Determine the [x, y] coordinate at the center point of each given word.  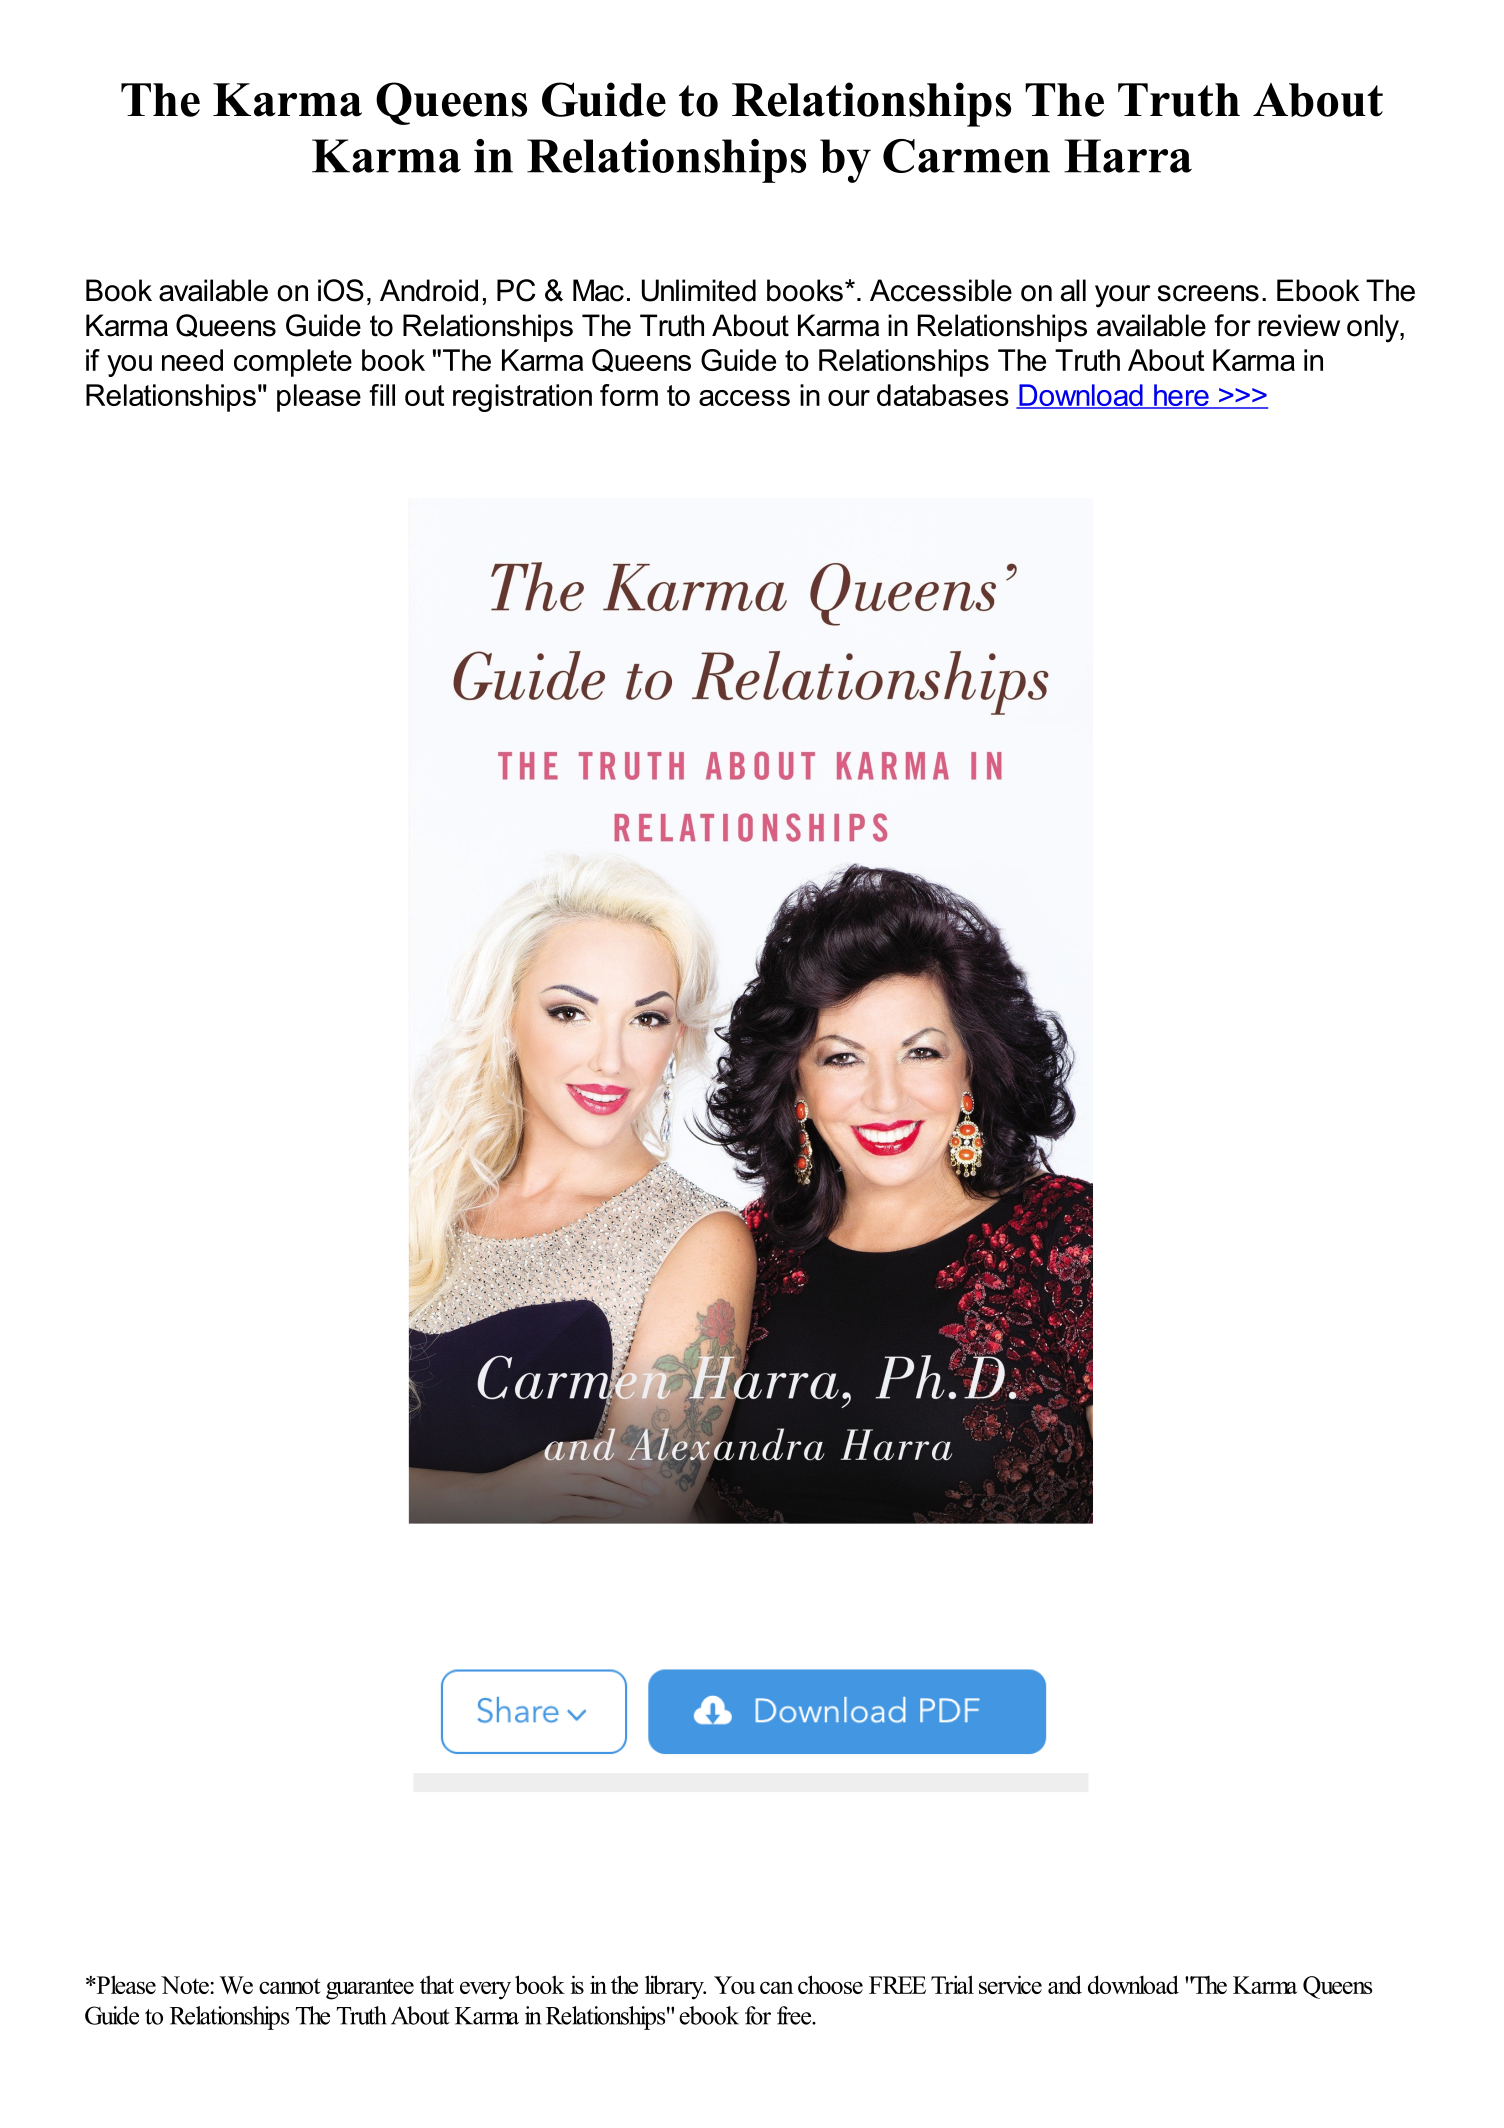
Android [429, 290]
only [1374, 328]
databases [943, 395]
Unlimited [699, 290]
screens [1208, 293]
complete [293, 363]
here [1181, 396]
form [629, 395]
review [1299, 325]
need [192, 360]
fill [382, 395]
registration [522, 398]
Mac [598, 290]
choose [830, 1984]
